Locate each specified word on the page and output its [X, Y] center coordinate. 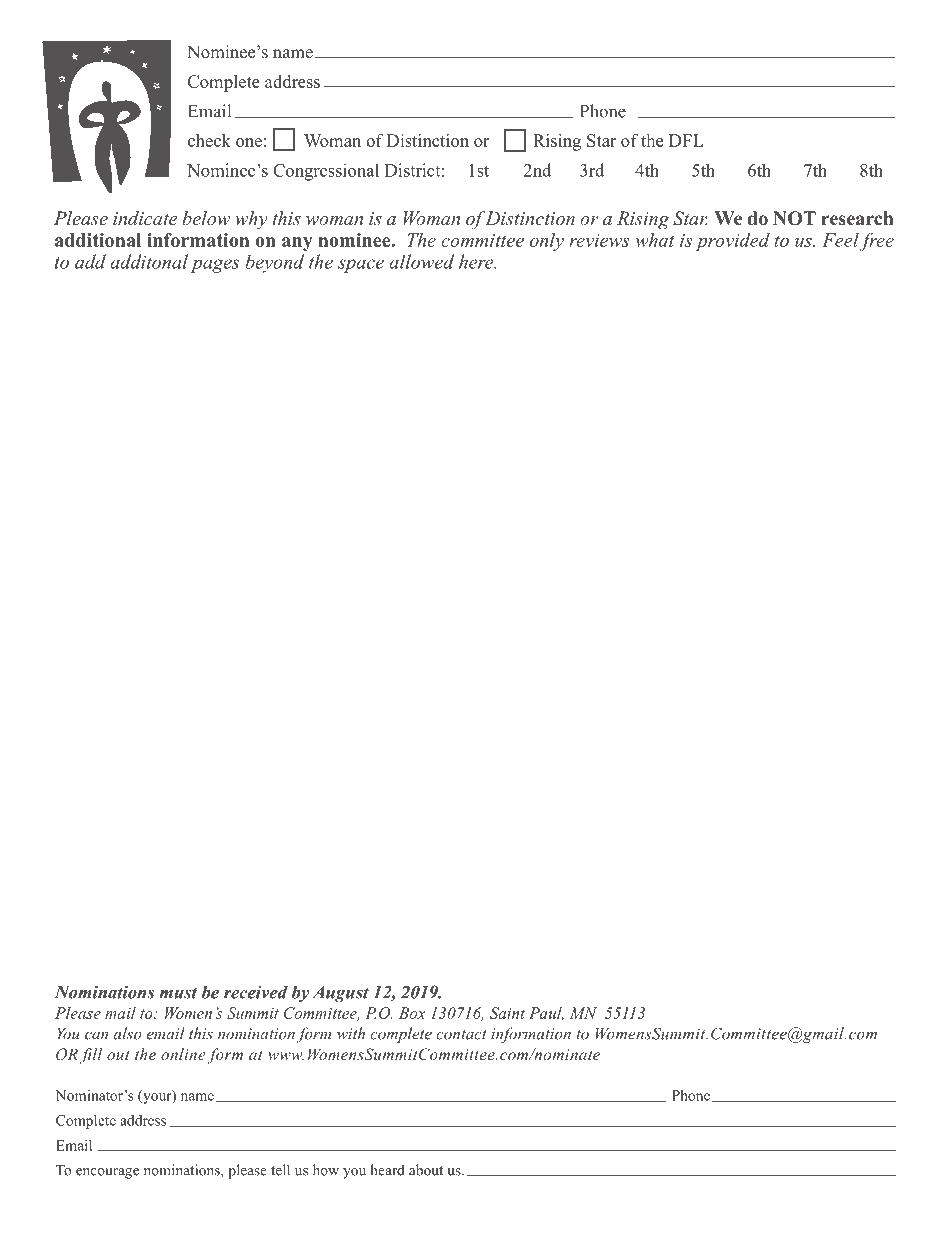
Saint [507, 1013]
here [477, 261]
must [178, 993]
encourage [107, 1173]
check [209, 140]
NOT [794, 218]
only [547, 242]
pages [215, 266]
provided [733, 242]
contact [462, 1035]
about [426, 1170]
